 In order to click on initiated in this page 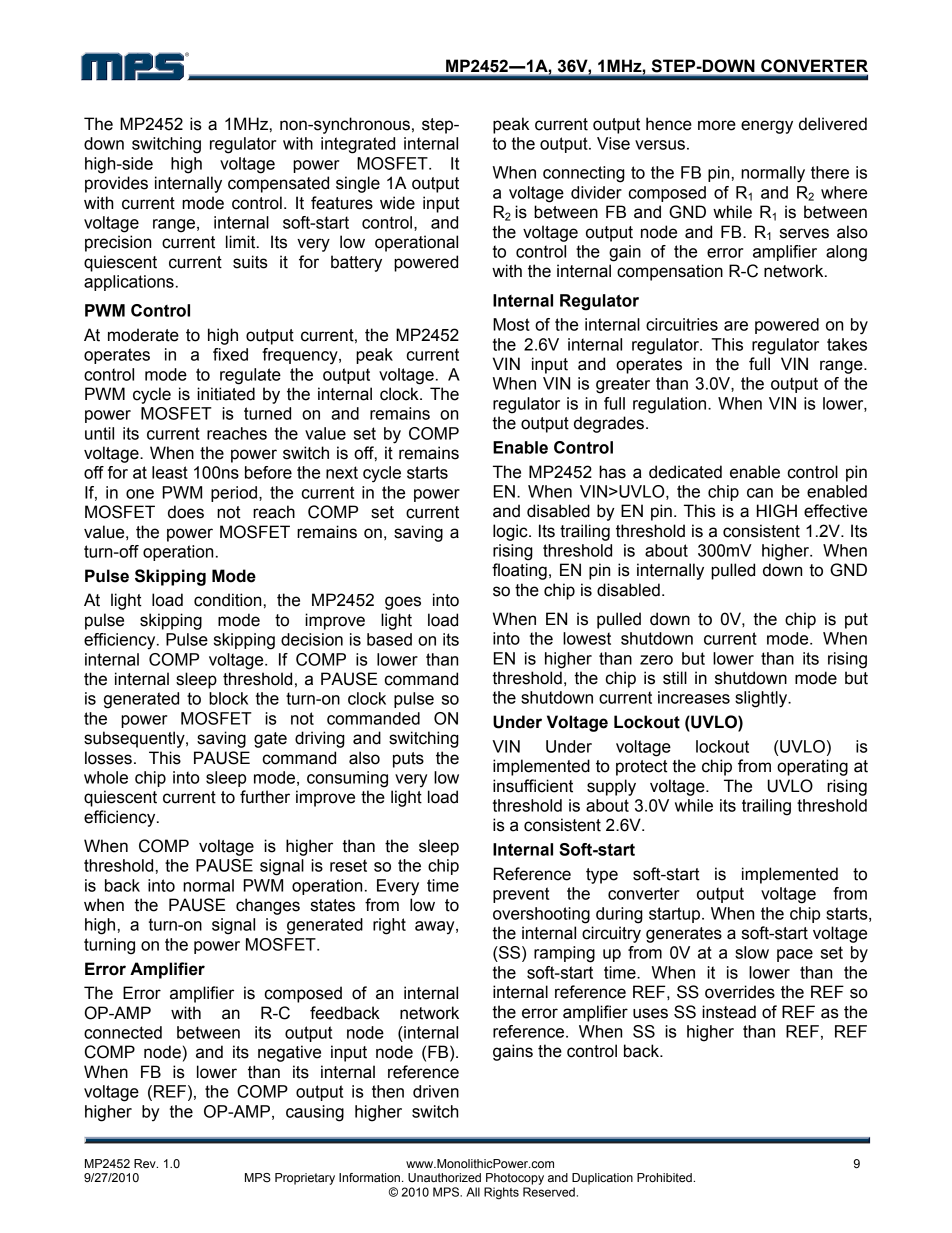, I will do `click(226, 394)`.
